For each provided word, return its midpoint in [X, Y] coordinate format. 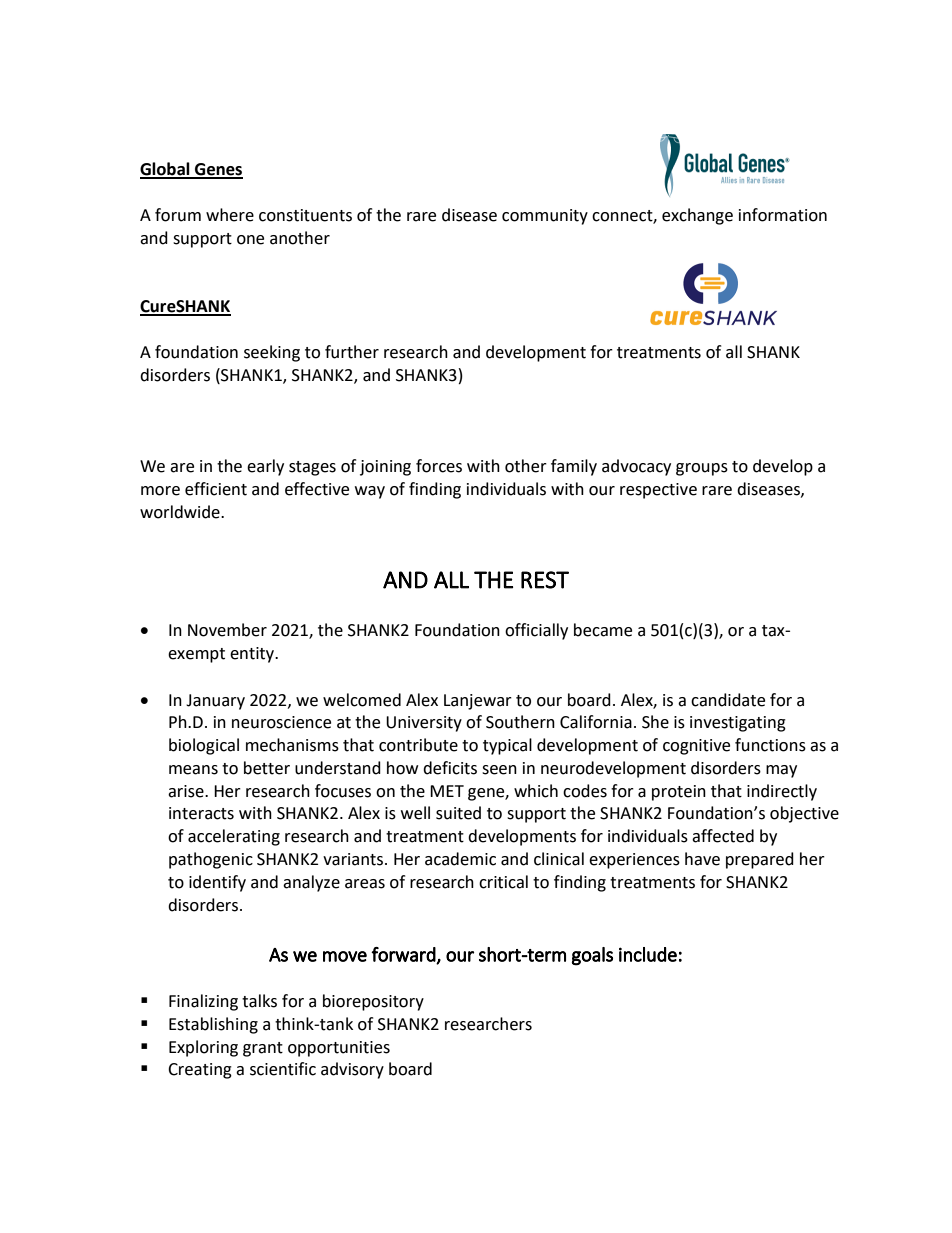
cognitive [696, 747]
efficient [216, 489]
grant [263, 1049]
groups [702, 469]
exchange [697, 216]
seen [499, 770]
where [230, 215]
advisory [352, 1070]
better [267, 768]
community [545, 217]
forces [439, 466]
